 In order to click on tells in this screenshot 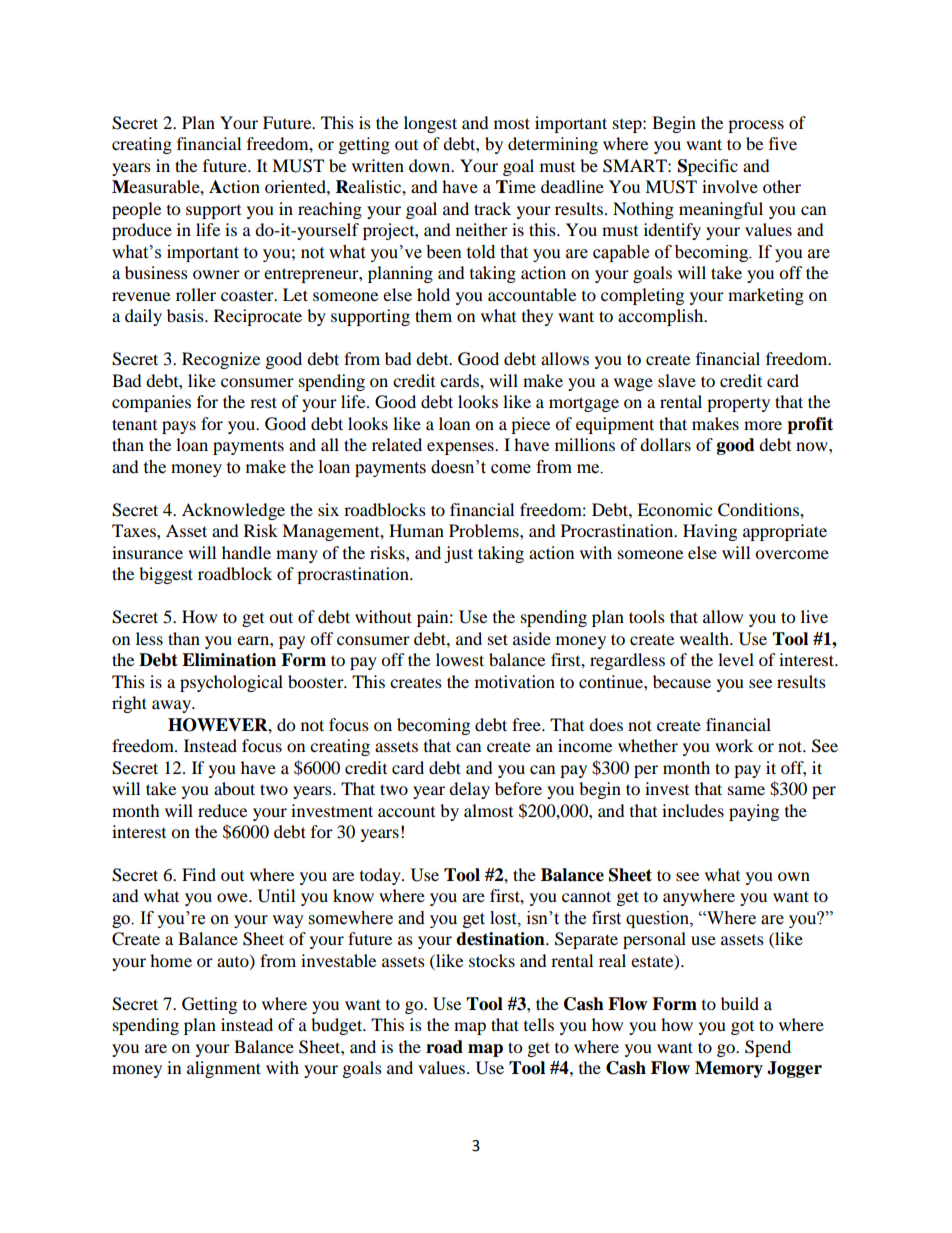, I will do `click(539, 1024)`.
